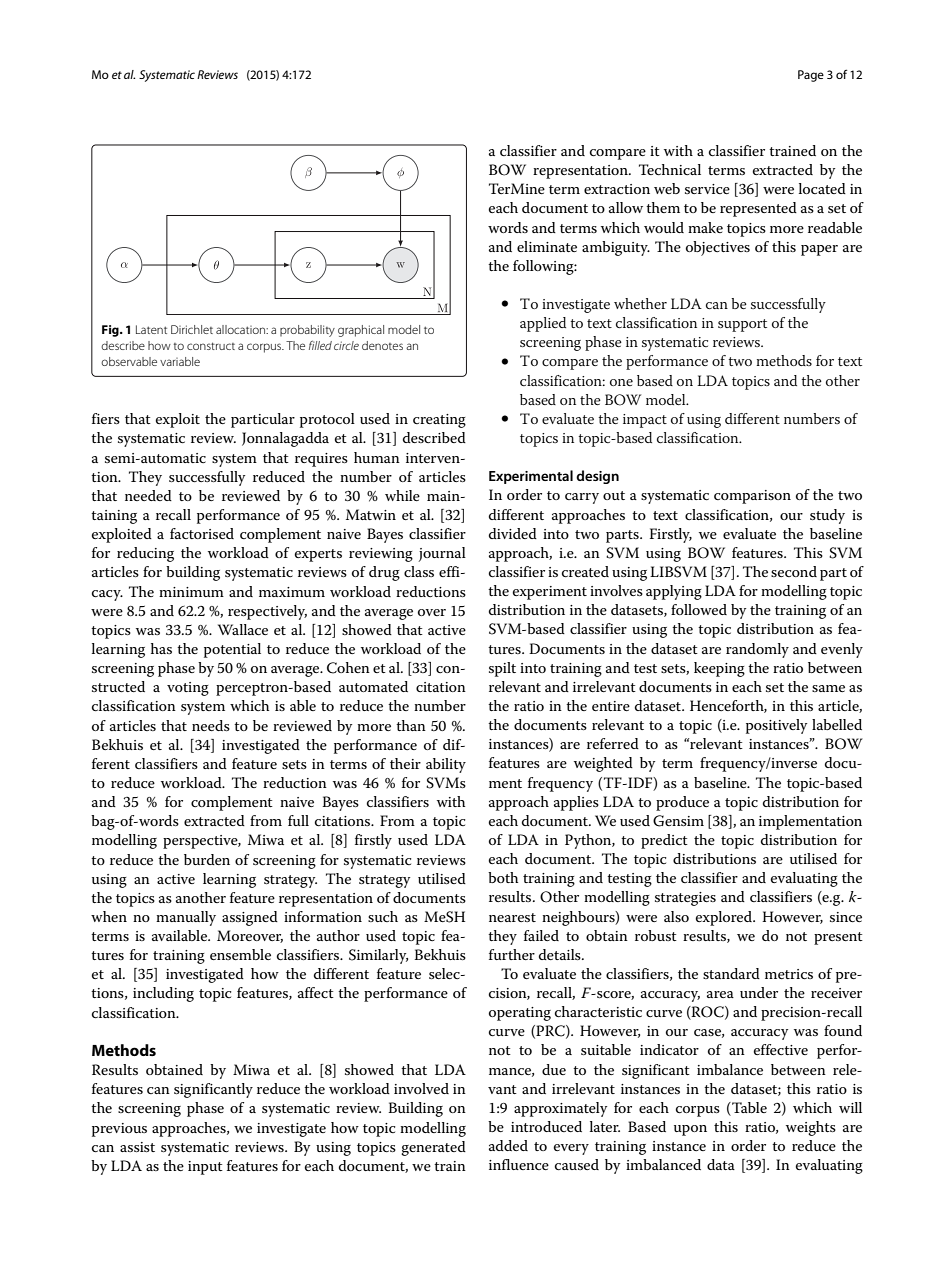  What do you see at coordinates (757, 650) in the image?
I see `randomly` at bounding box center [757, 650].
